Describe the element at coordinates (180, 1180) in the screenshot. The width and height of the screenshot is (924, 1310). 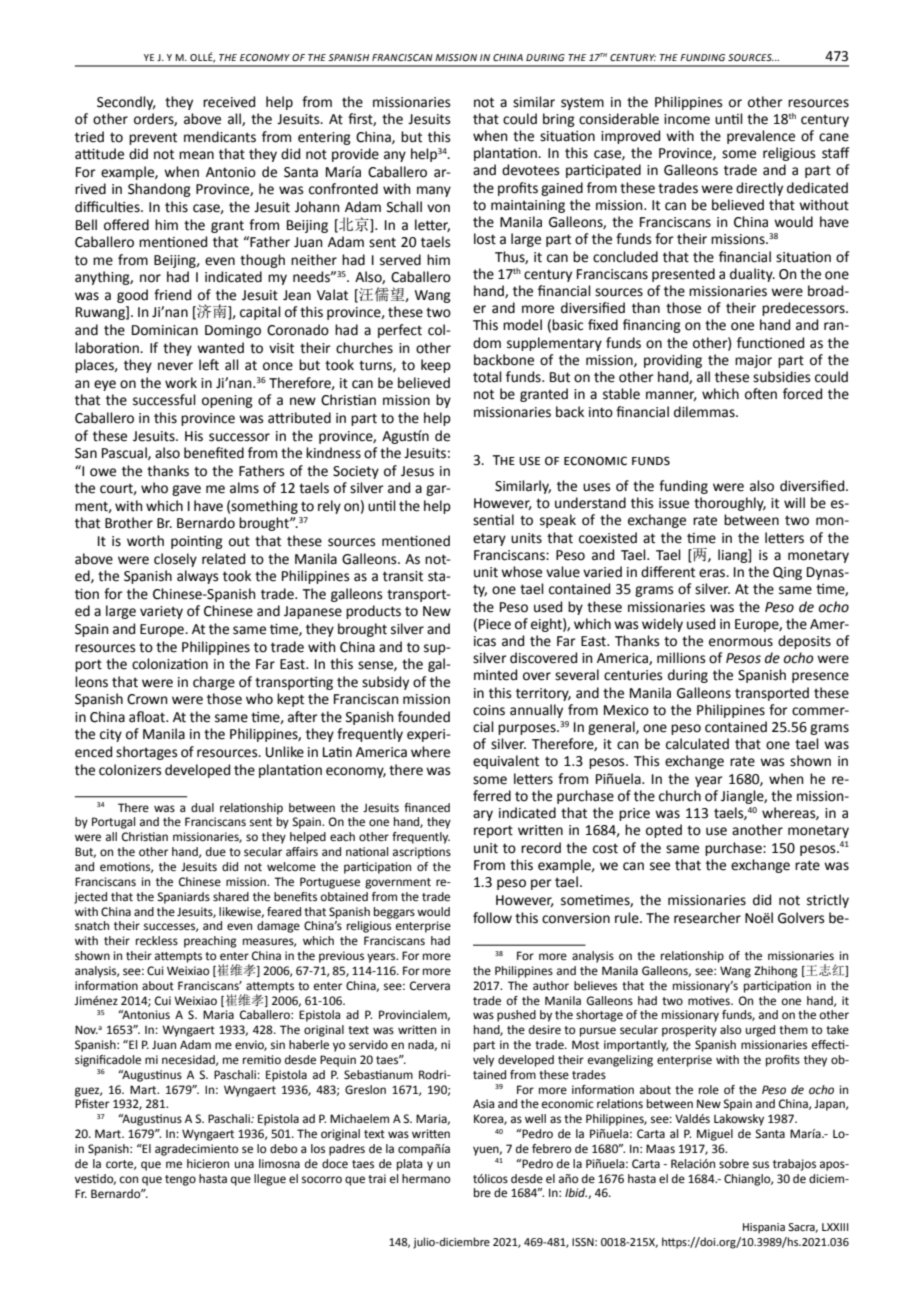
I see `tengo` at that location.
